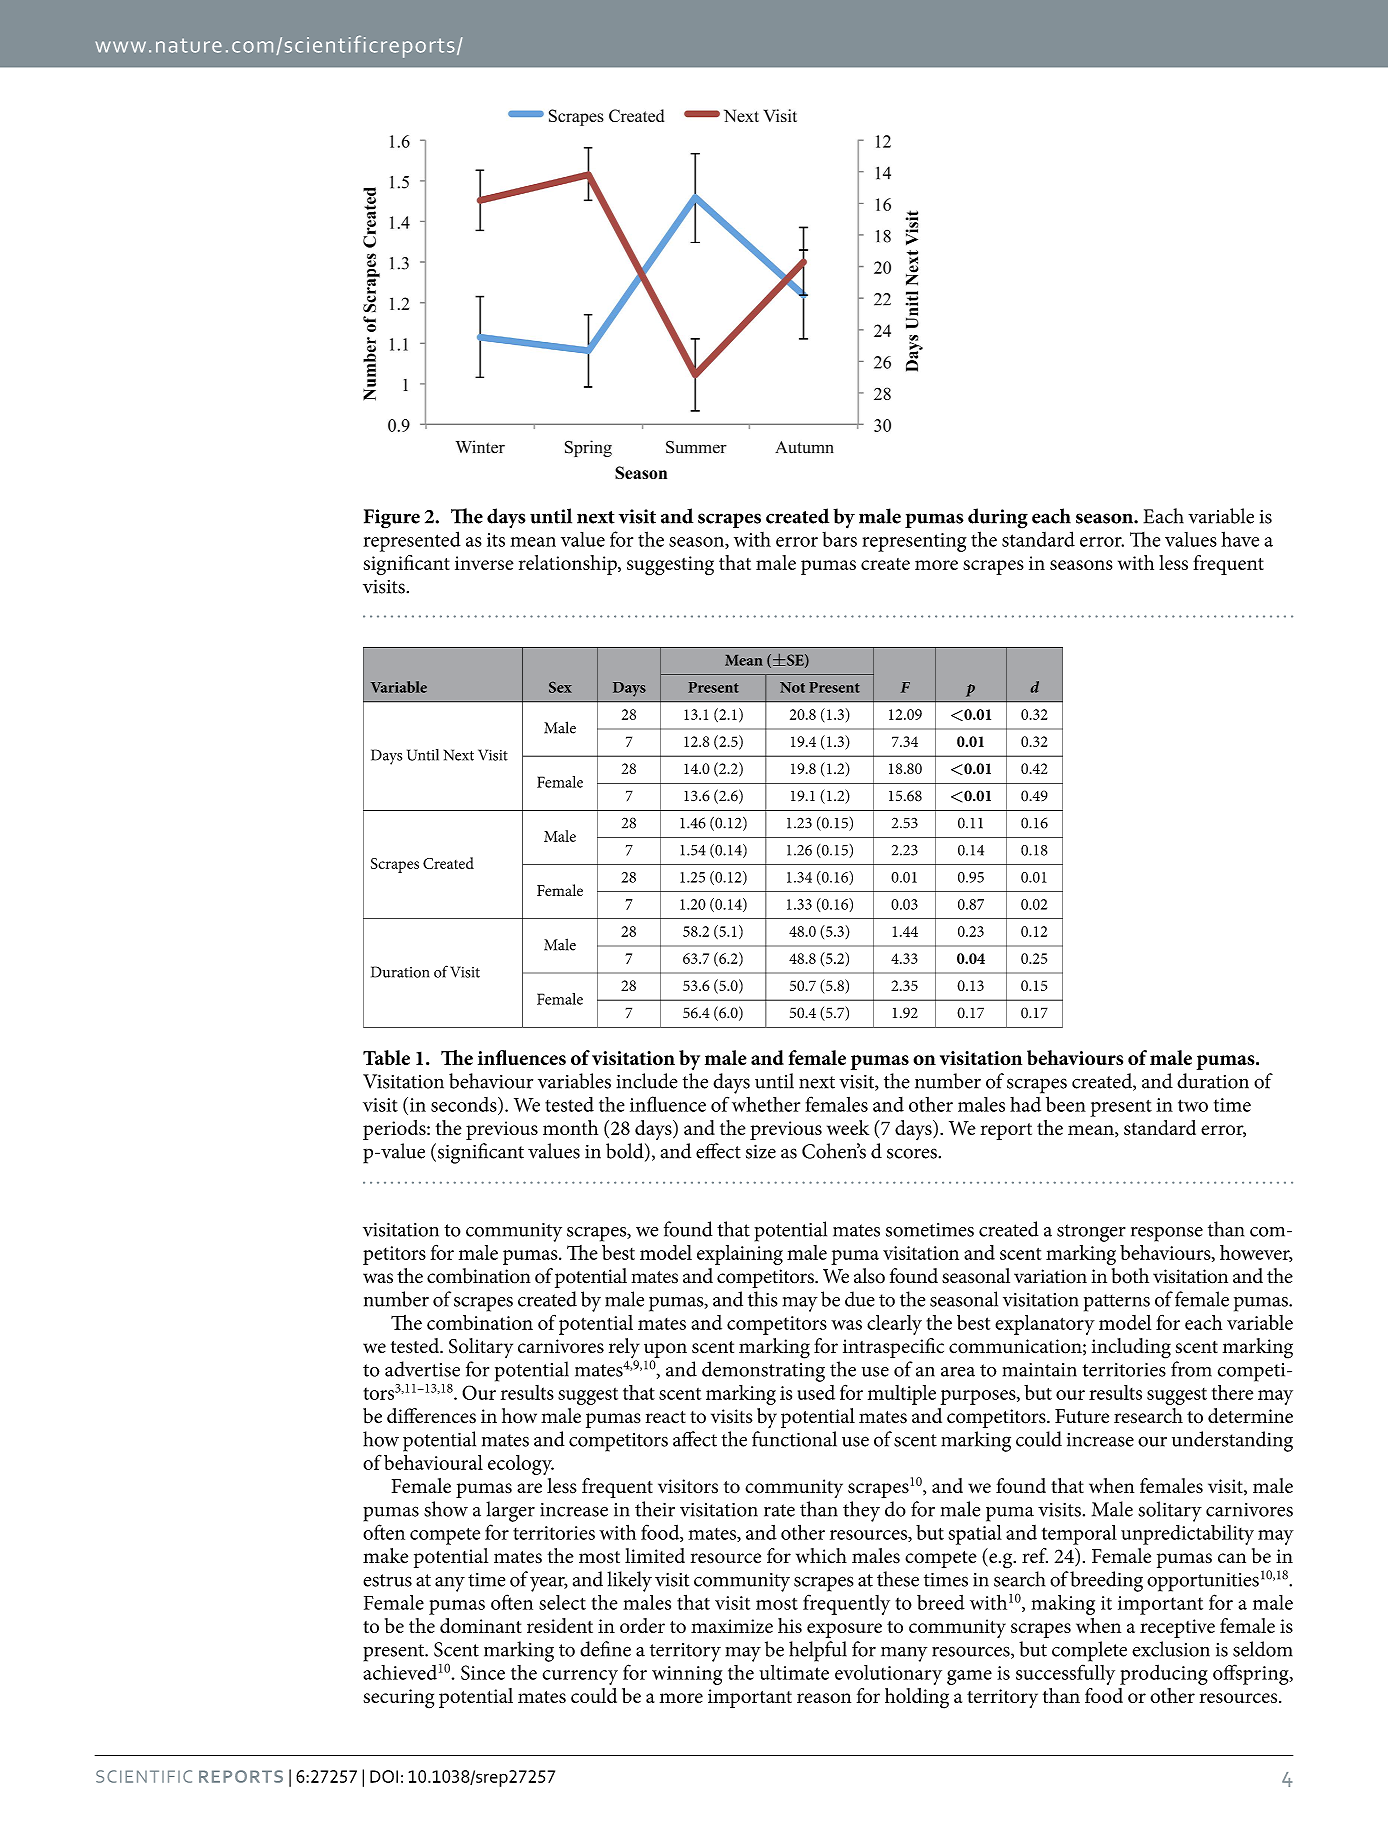  Describe the element at coordinates (484, 563) in the screenshot. I see `inverse` at that location.
